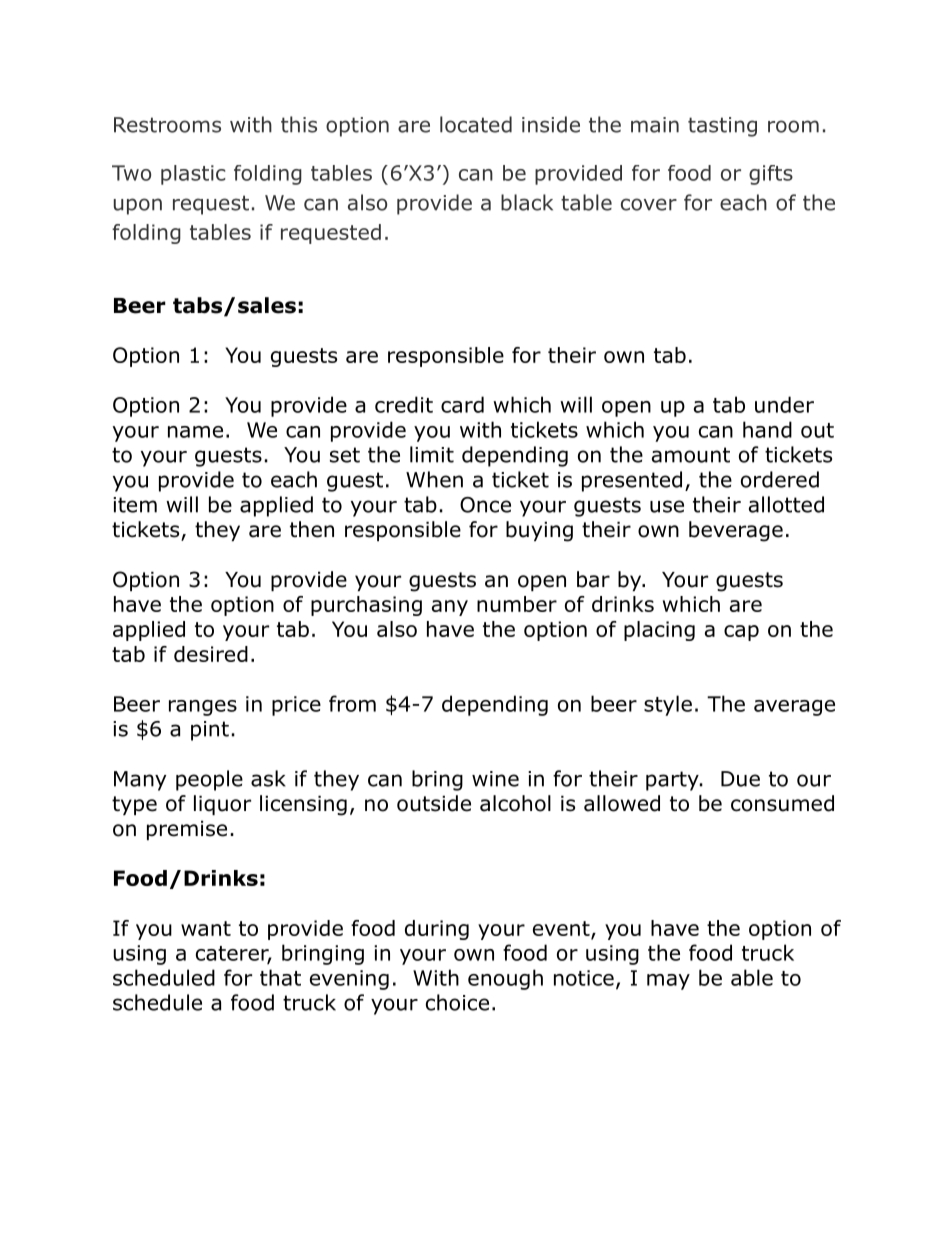 The width and height of the screenshot is (952, 1233). What do you see at coordinates (352, 703) in the screenshot?
I see `from` at bounding box center [352, 703].
